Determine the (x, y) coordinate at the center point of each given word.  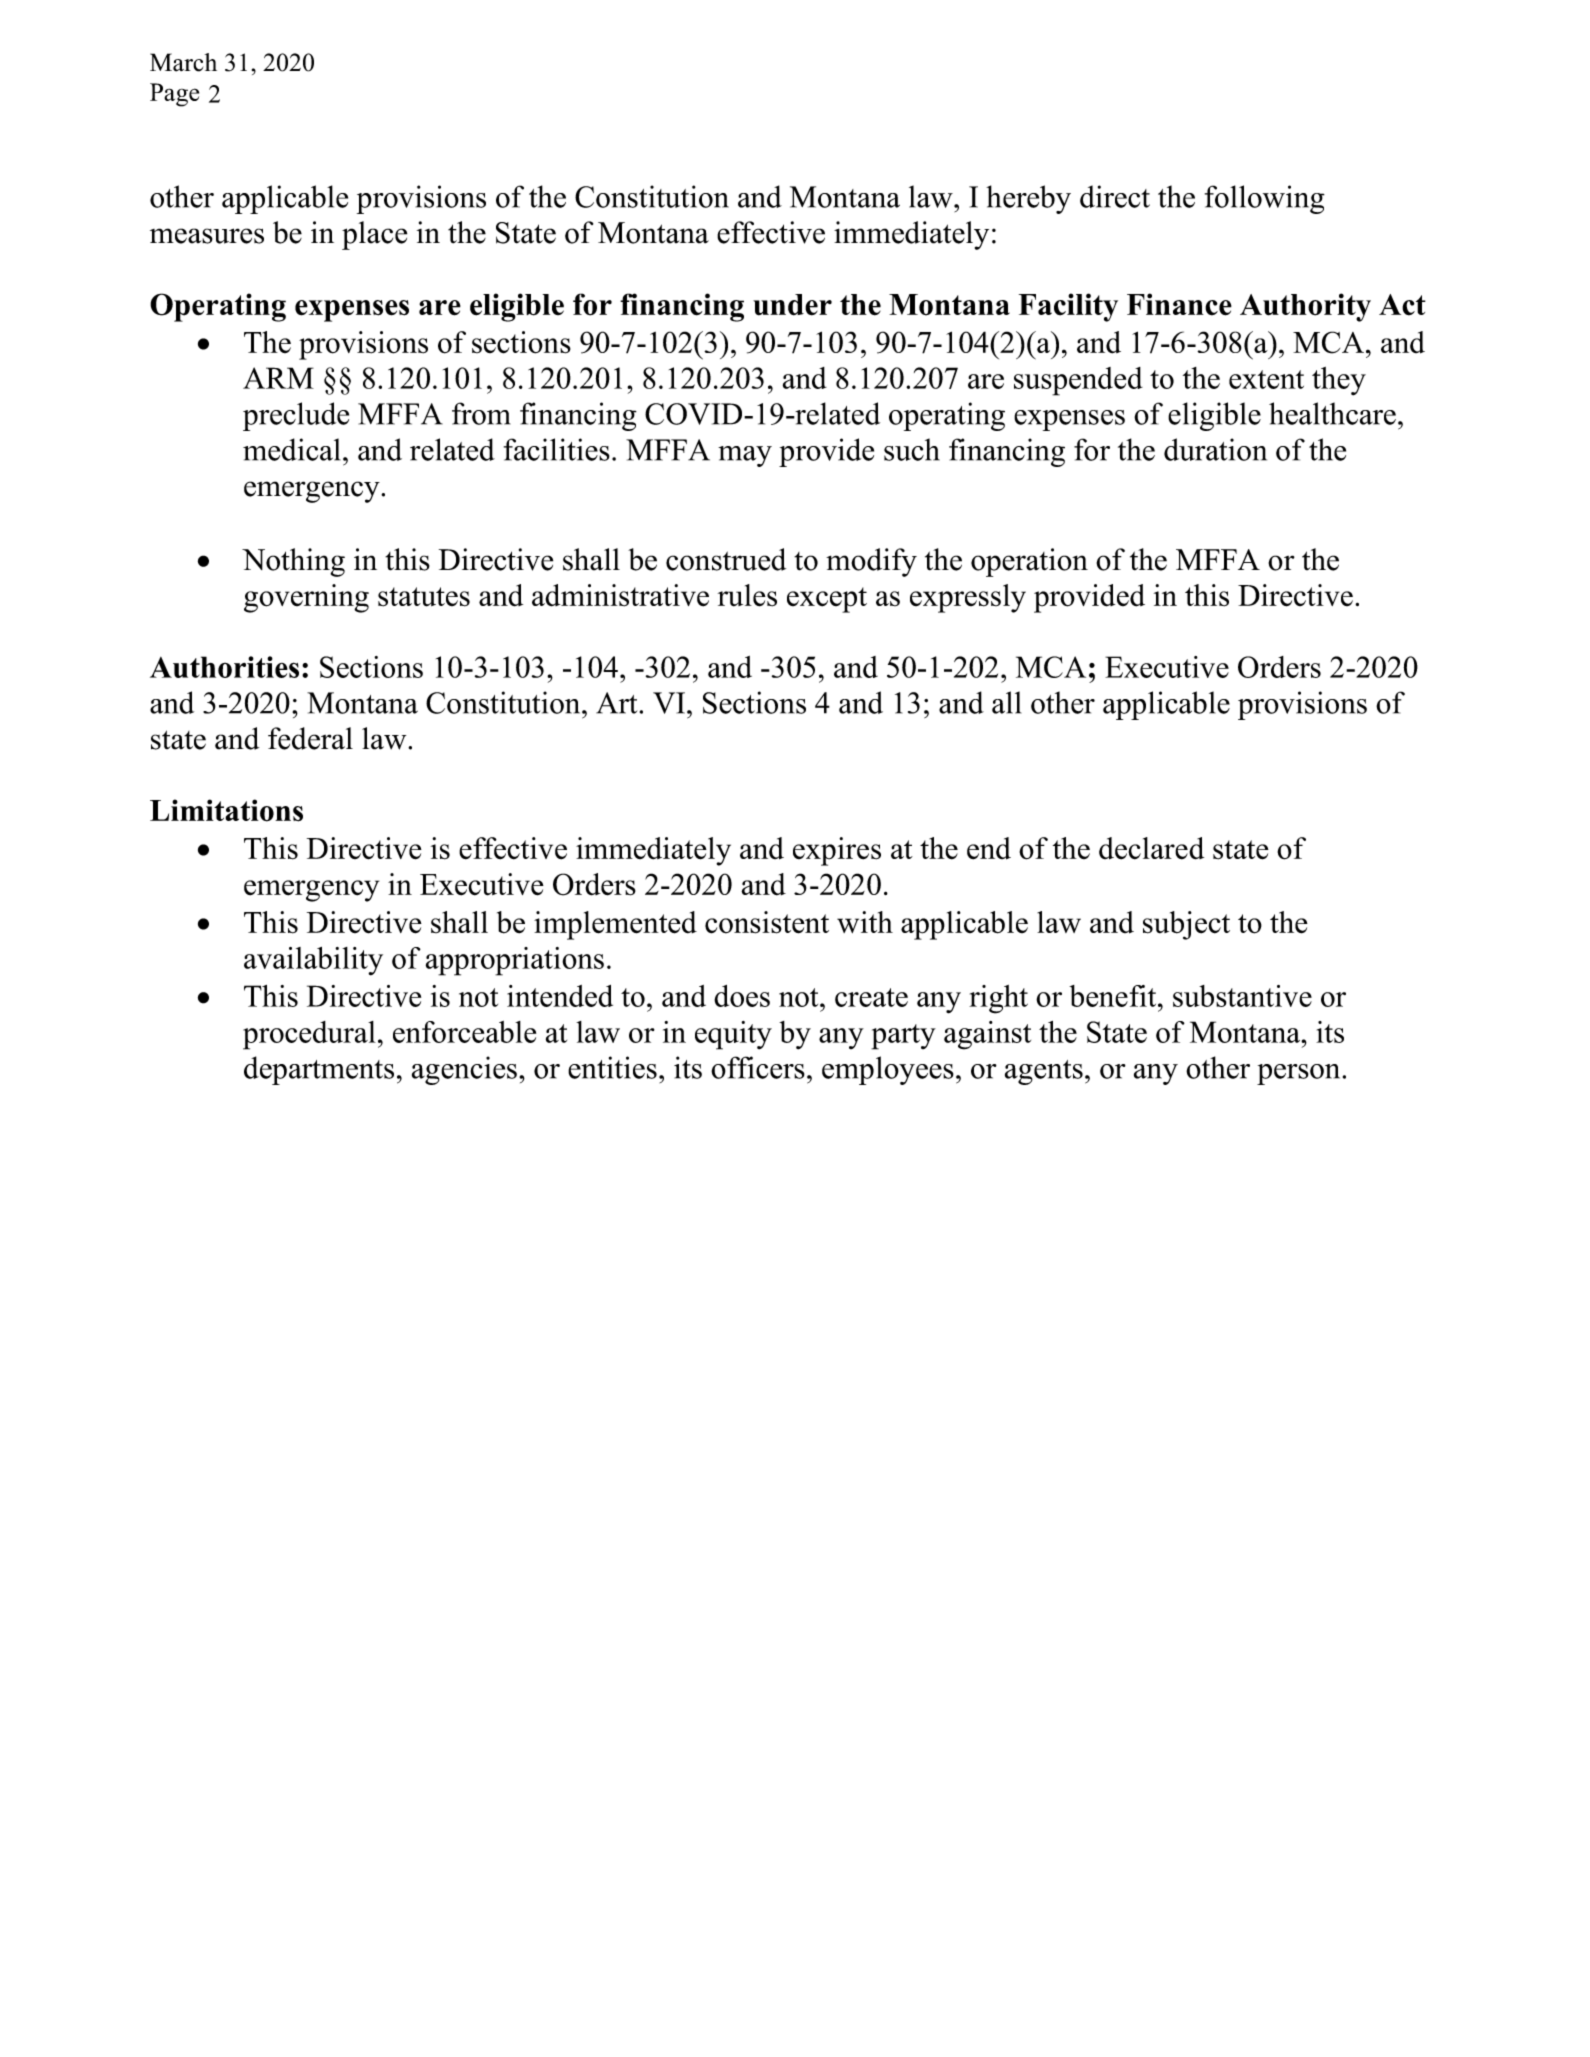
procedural (309, 1035)
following (1265, 199)
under (792, 305)
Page (174, 95)
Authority (1305, 307)
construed (726, 559)
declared (1151, 848)
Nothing (293, 562)
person (1298, 1074)
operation (1029, 562)
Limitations (226, 810)
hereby (1028, 199)
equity (733, 1035)
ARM (278, 378)
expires (837, 851)
